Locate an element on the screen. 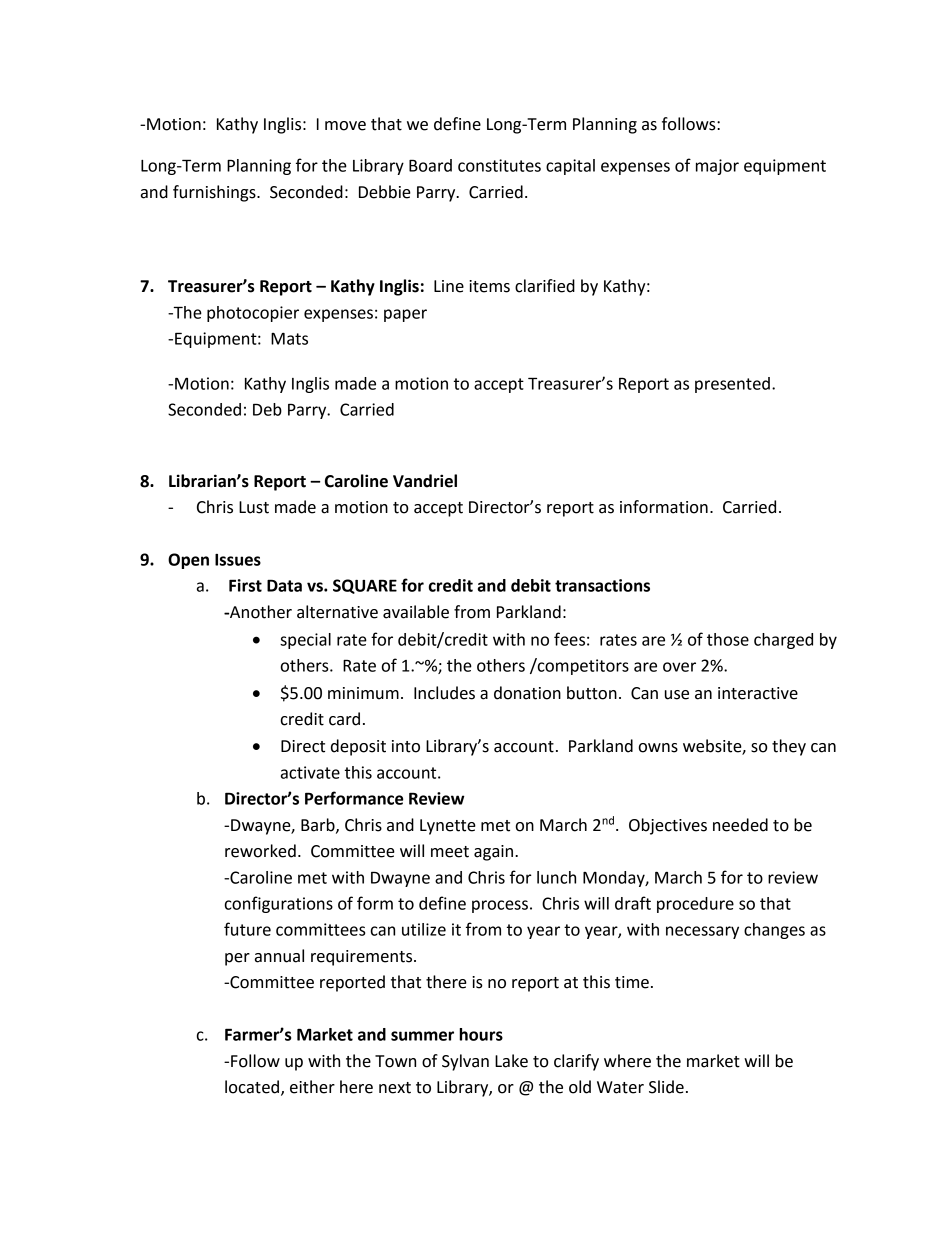  reworked is located at coordinates (260, 851).
